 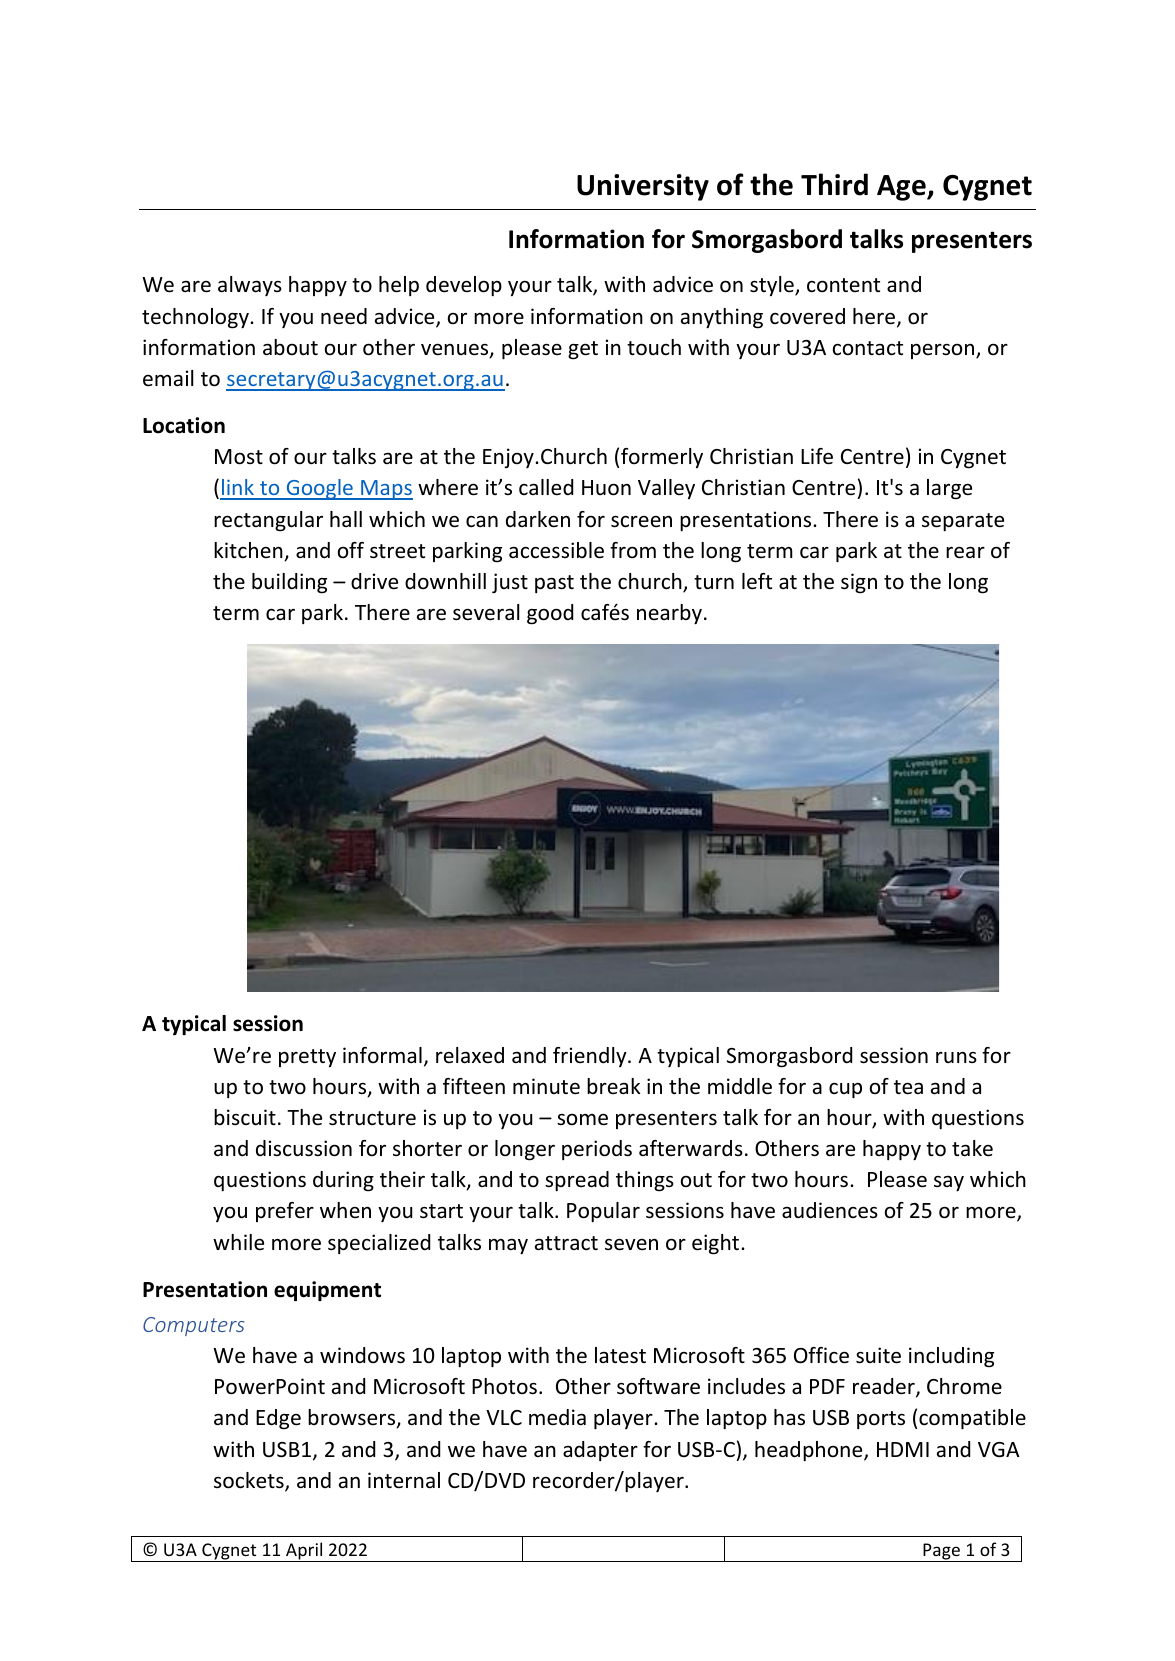 I want to click on friendly, so click(x=591, y=1057).
